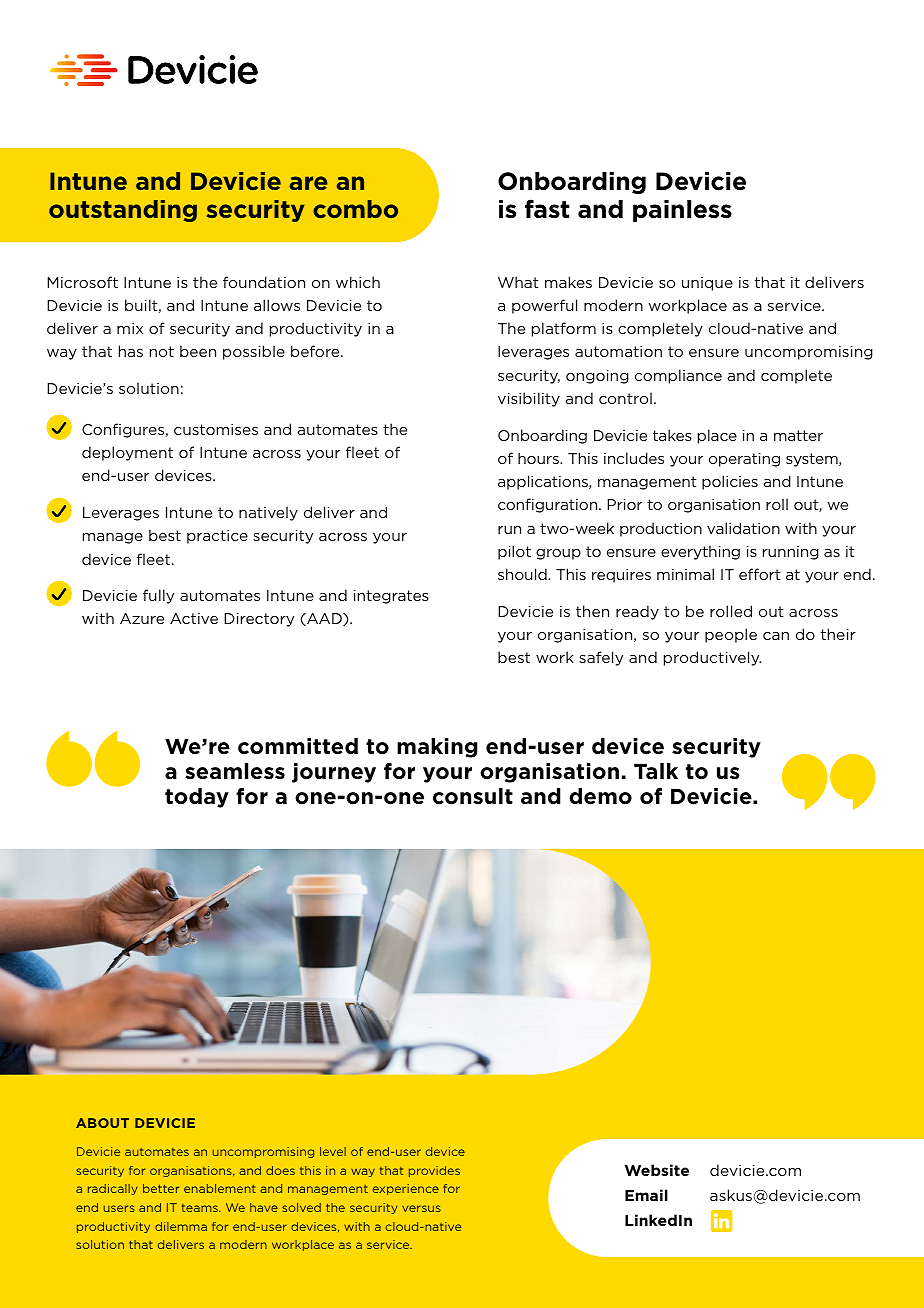 The width and height of the screenshot is (924, 1308). I want to click on outstanding, so click(123, 211).
